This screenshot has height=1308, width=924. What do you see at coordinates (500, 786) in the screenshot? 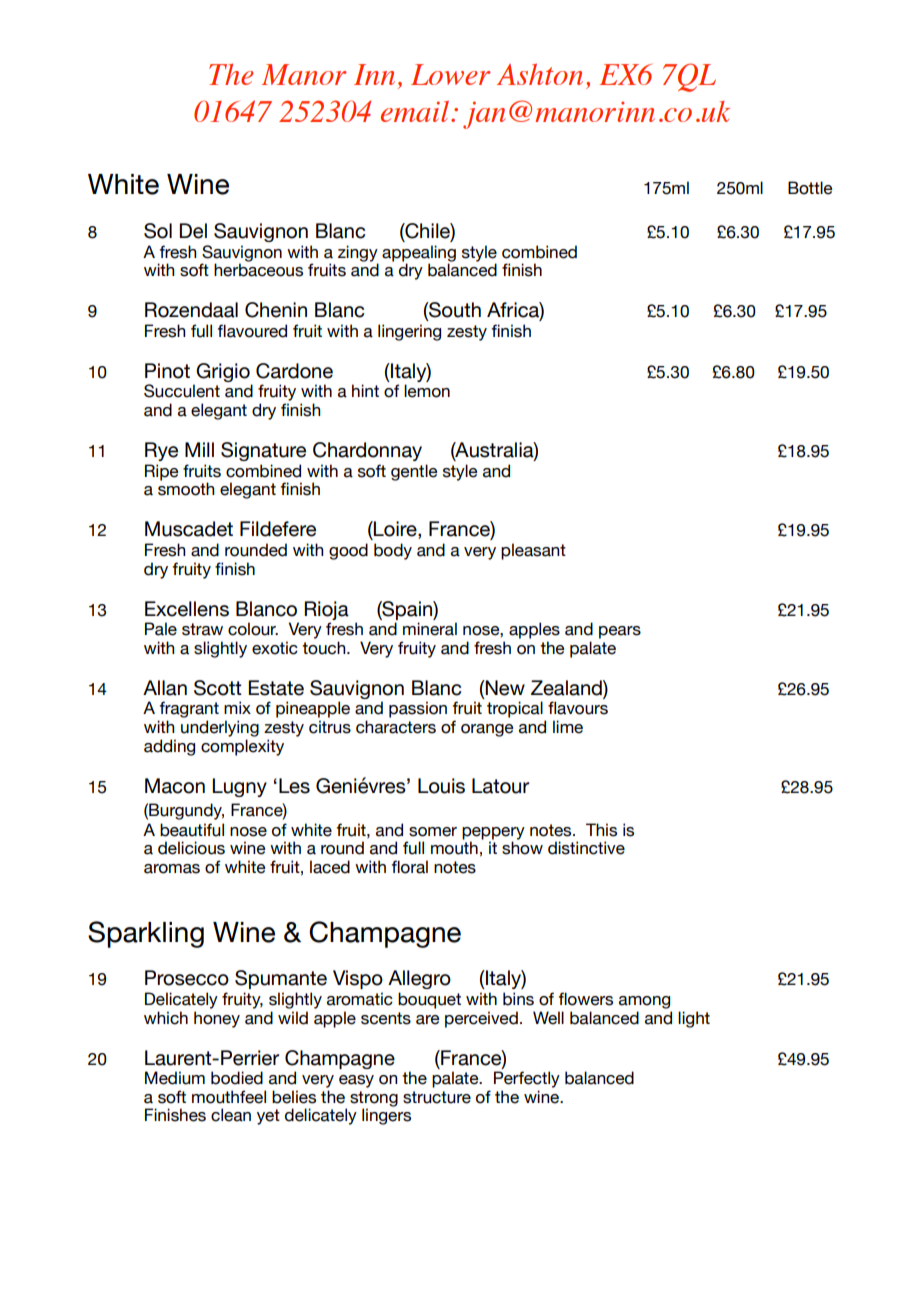
I see `Latour` at bounding box center [500, 786].
